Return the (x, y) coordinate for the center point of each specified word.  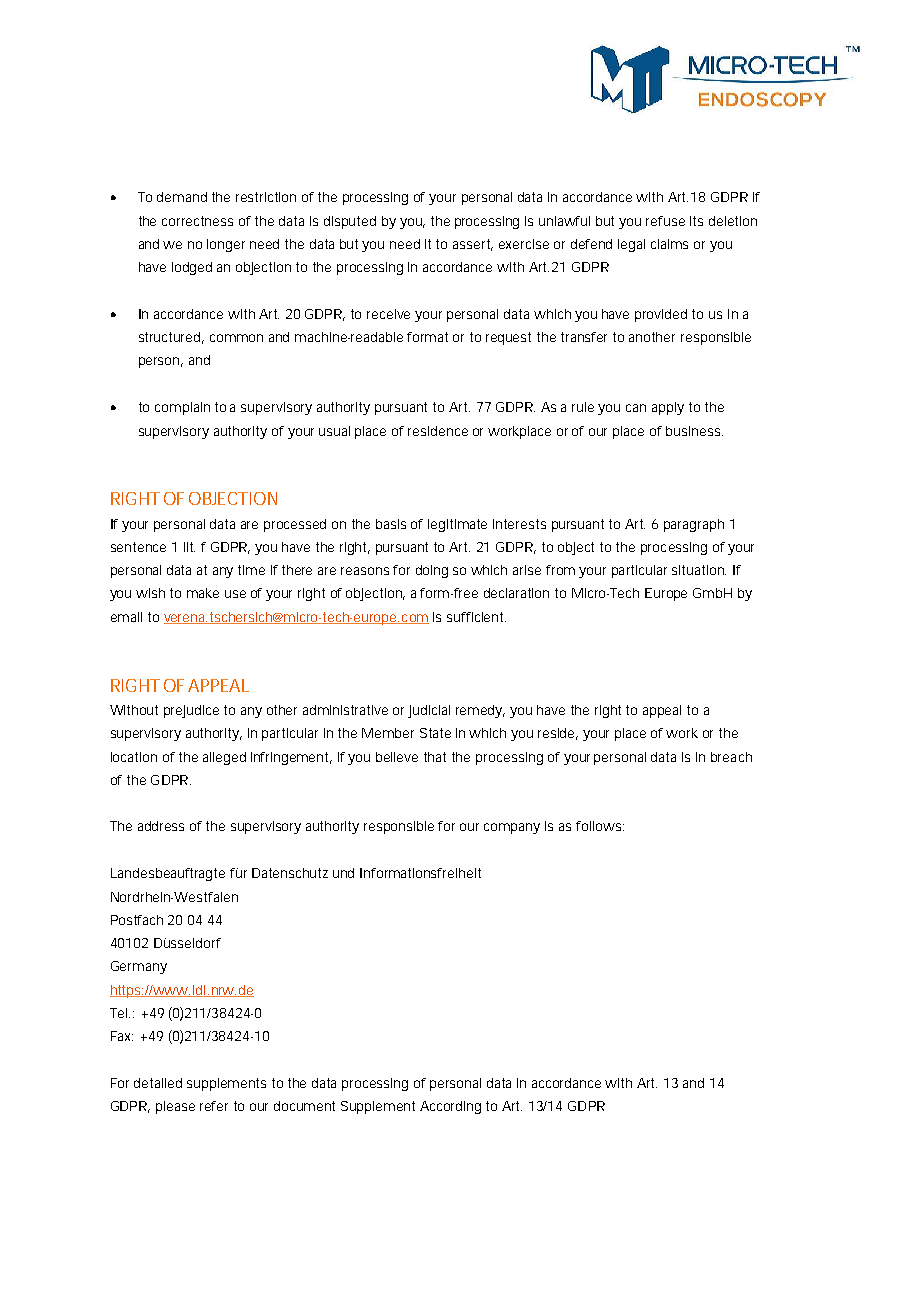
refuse (665, 221)
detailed (158, 1083)
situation (699, 570)
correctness (197, 221)
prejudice (191, 711)
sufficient (476, 617)
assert (473, 245)
